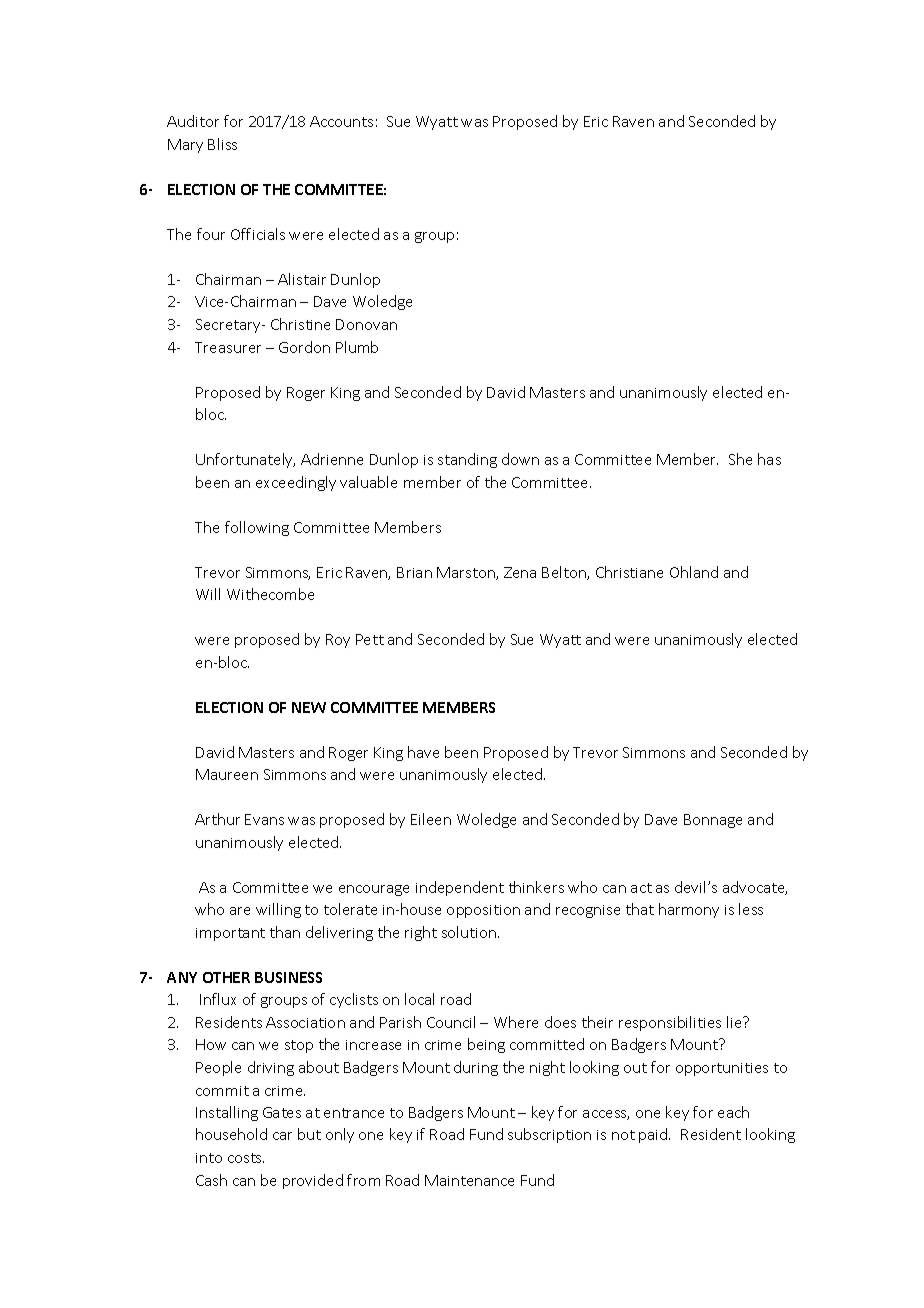  Describe the element at coordinates (629, 572) in the screenshot. I see `Christiane` at that location.
